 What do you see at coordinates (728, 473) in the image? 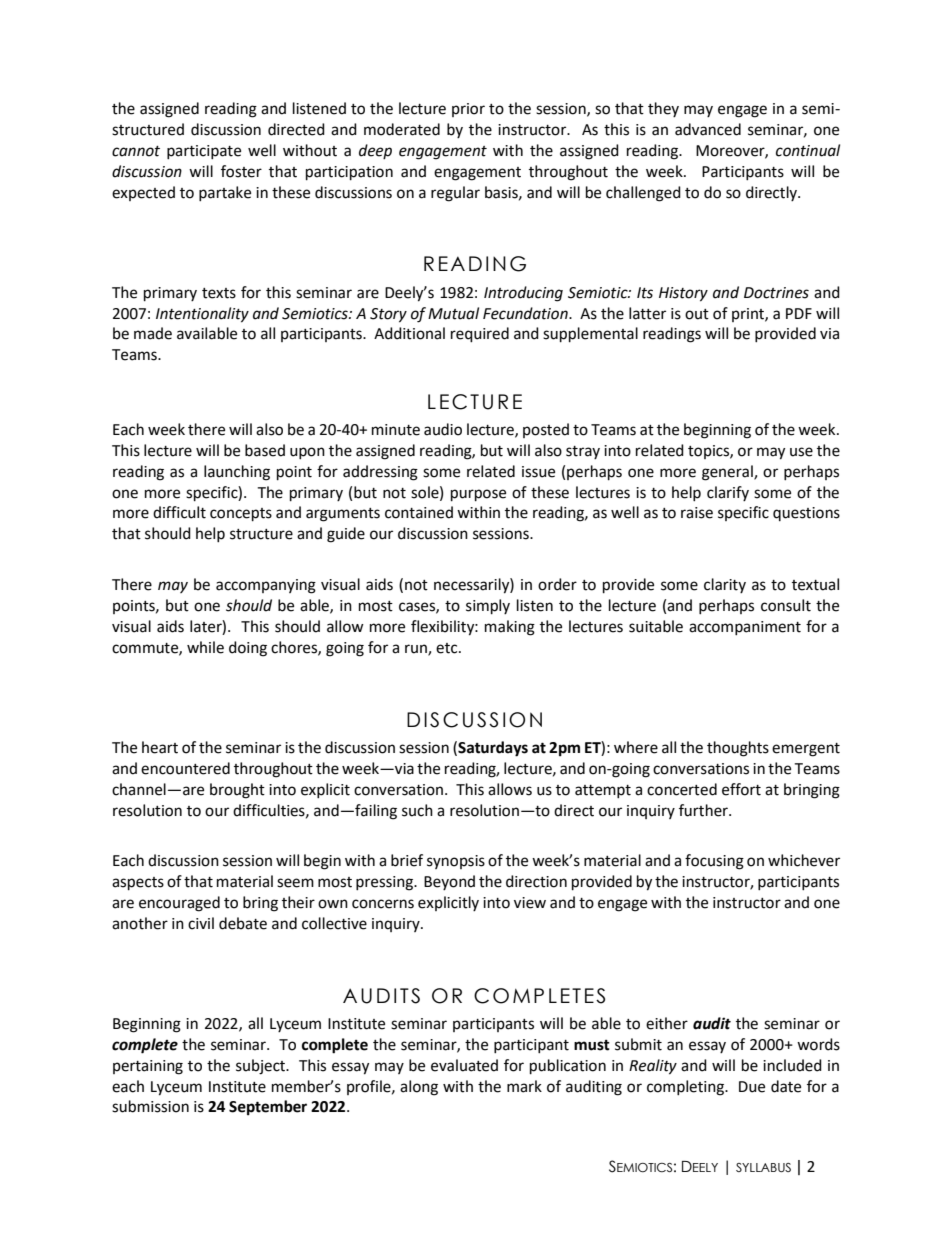
I see `general` at bounding box center [728, 473].
